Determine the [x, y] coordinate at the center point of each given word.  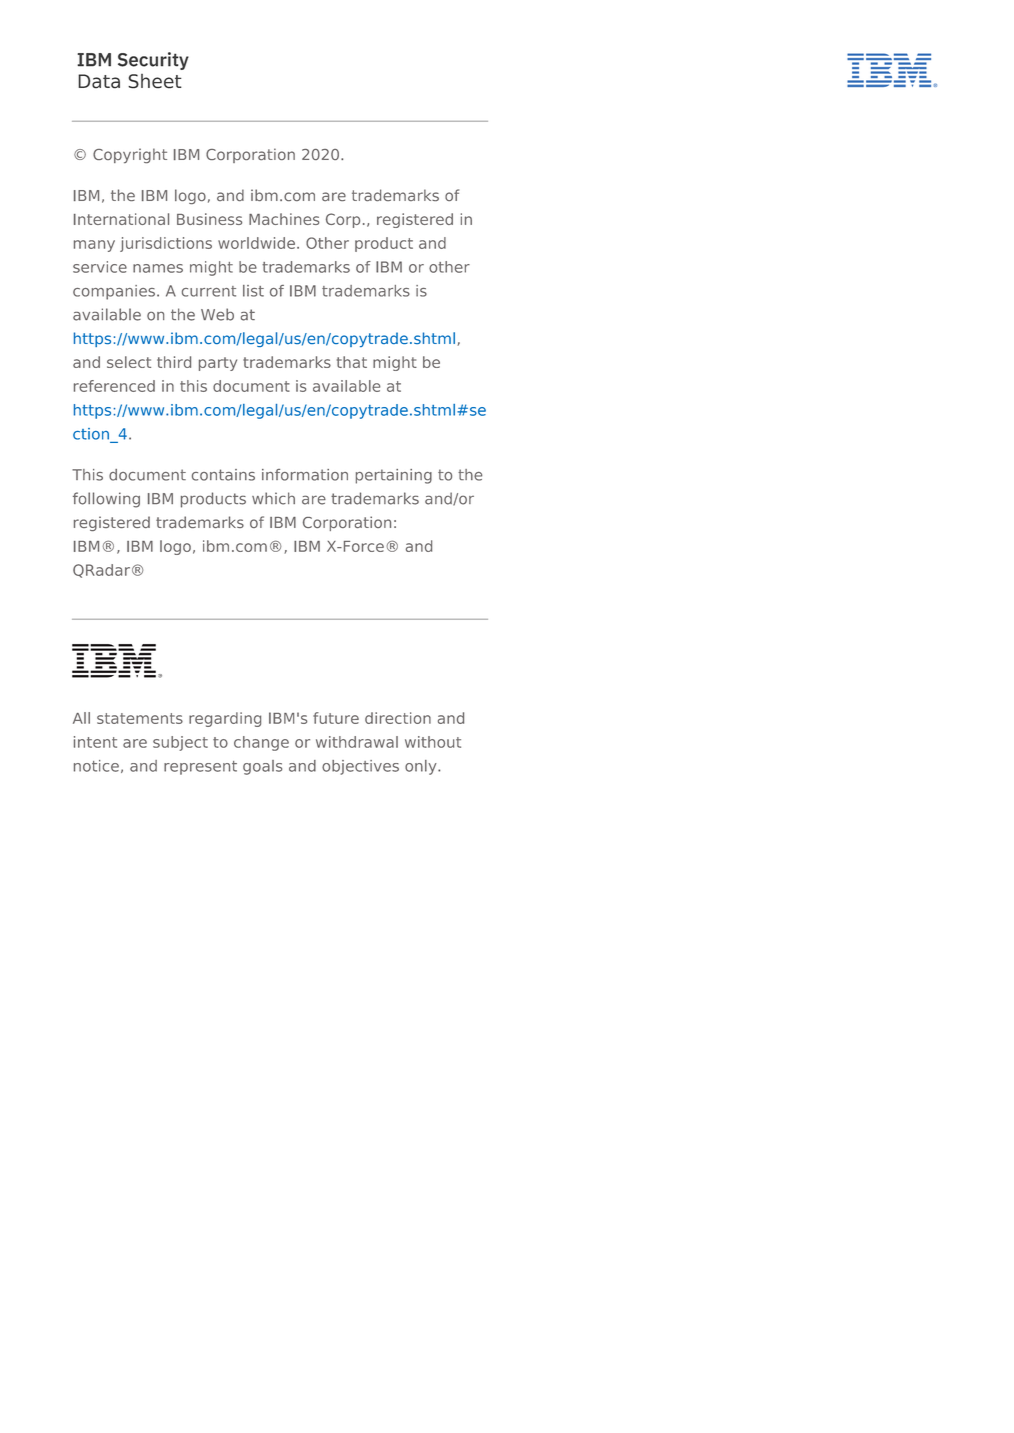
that [352, 362]
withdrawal [357, 742]
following [106, 500]
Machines [284, 219]
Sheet [155, 81]
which [273, 498]
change [261, 743]
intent [95, 742]
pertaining [394, 476]
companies [114, 292]
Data [99, 81]
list [253, 291]
